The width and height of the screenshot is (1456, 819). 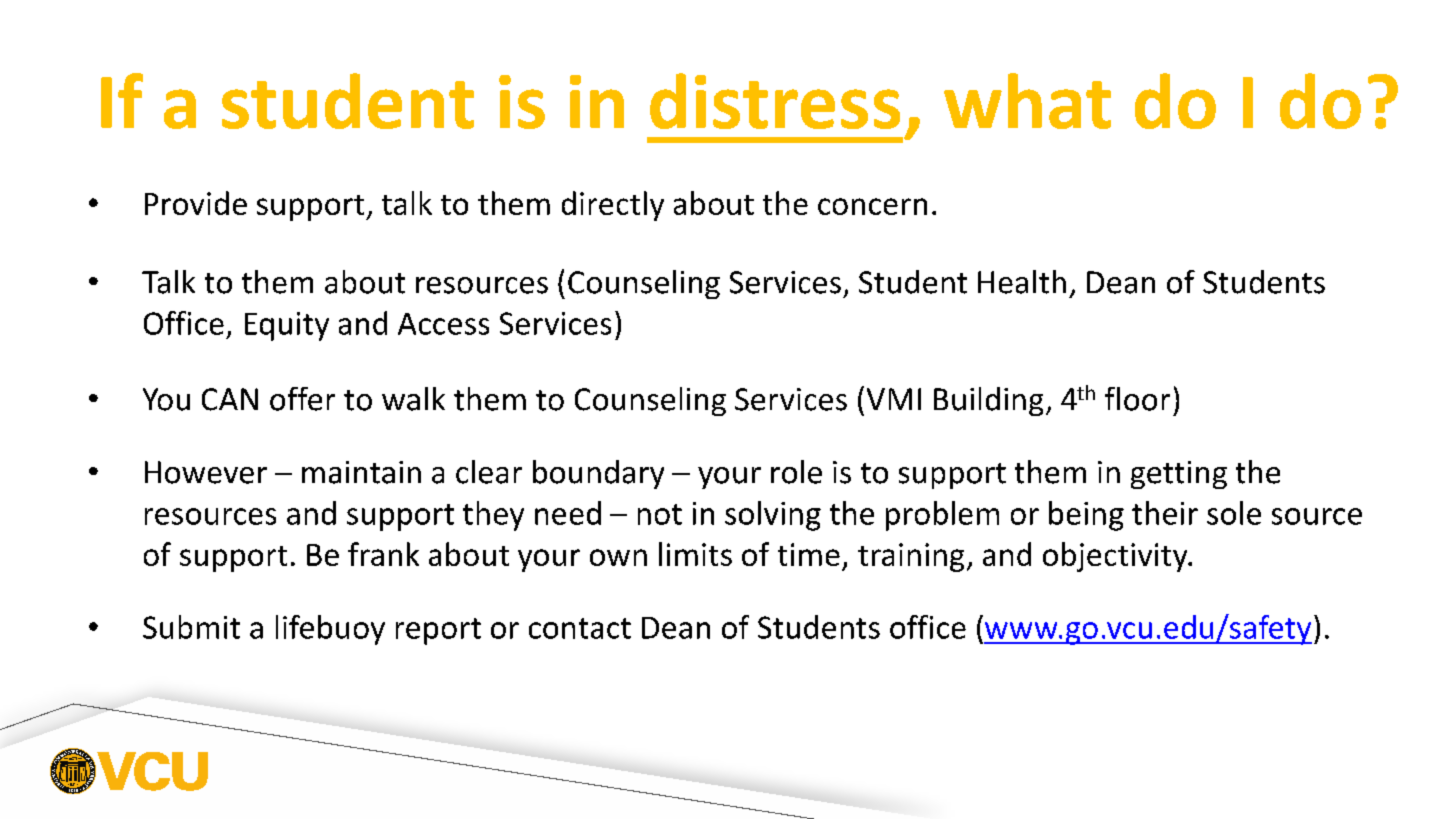 I want to click on distress, so click(x=775, y=101).
